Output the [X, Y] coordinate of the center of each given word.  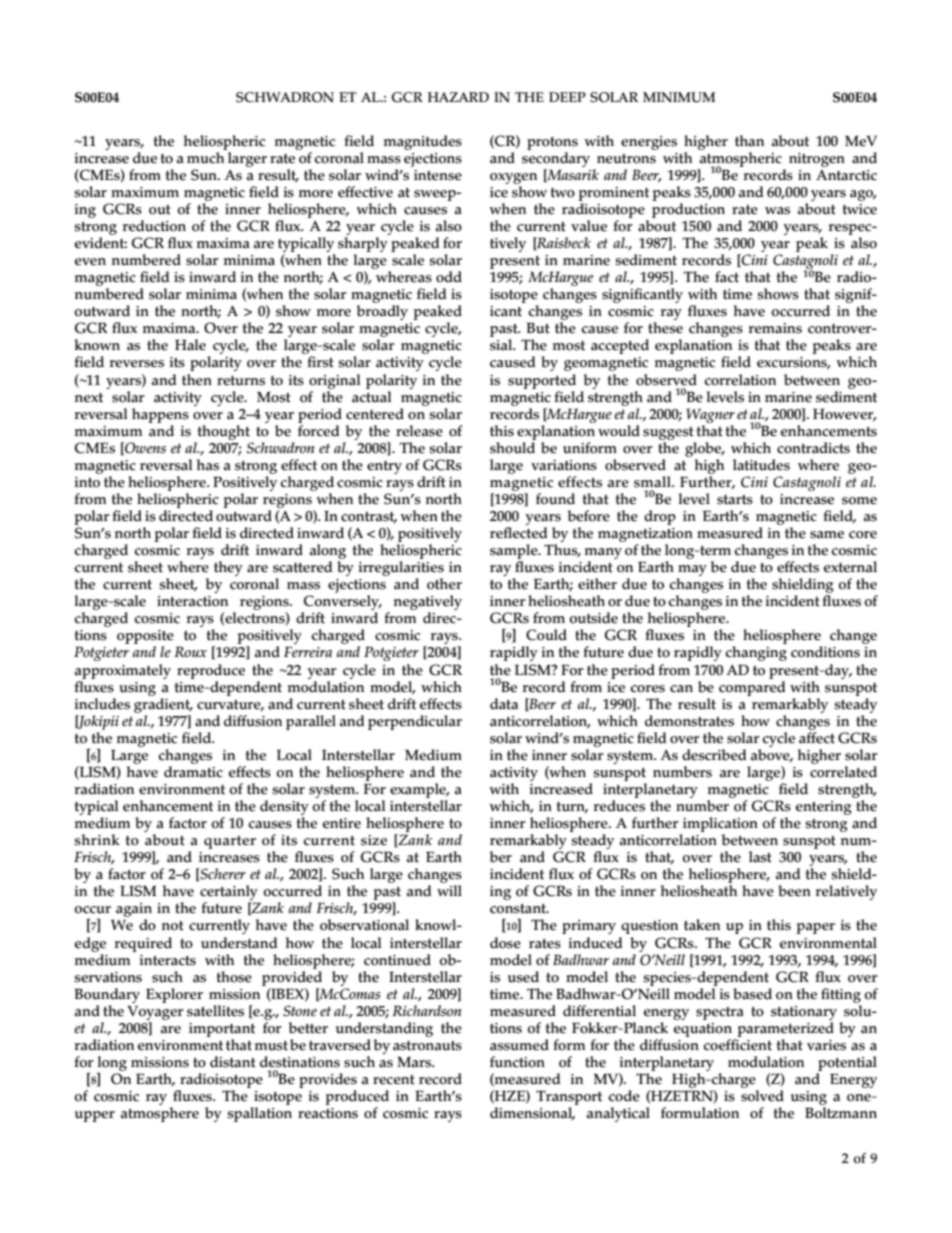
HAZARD [458, 97]
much [205, 158]
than [749, 141]
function [517, 1062]
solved [762, 1096]
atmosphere [160, 1114]
